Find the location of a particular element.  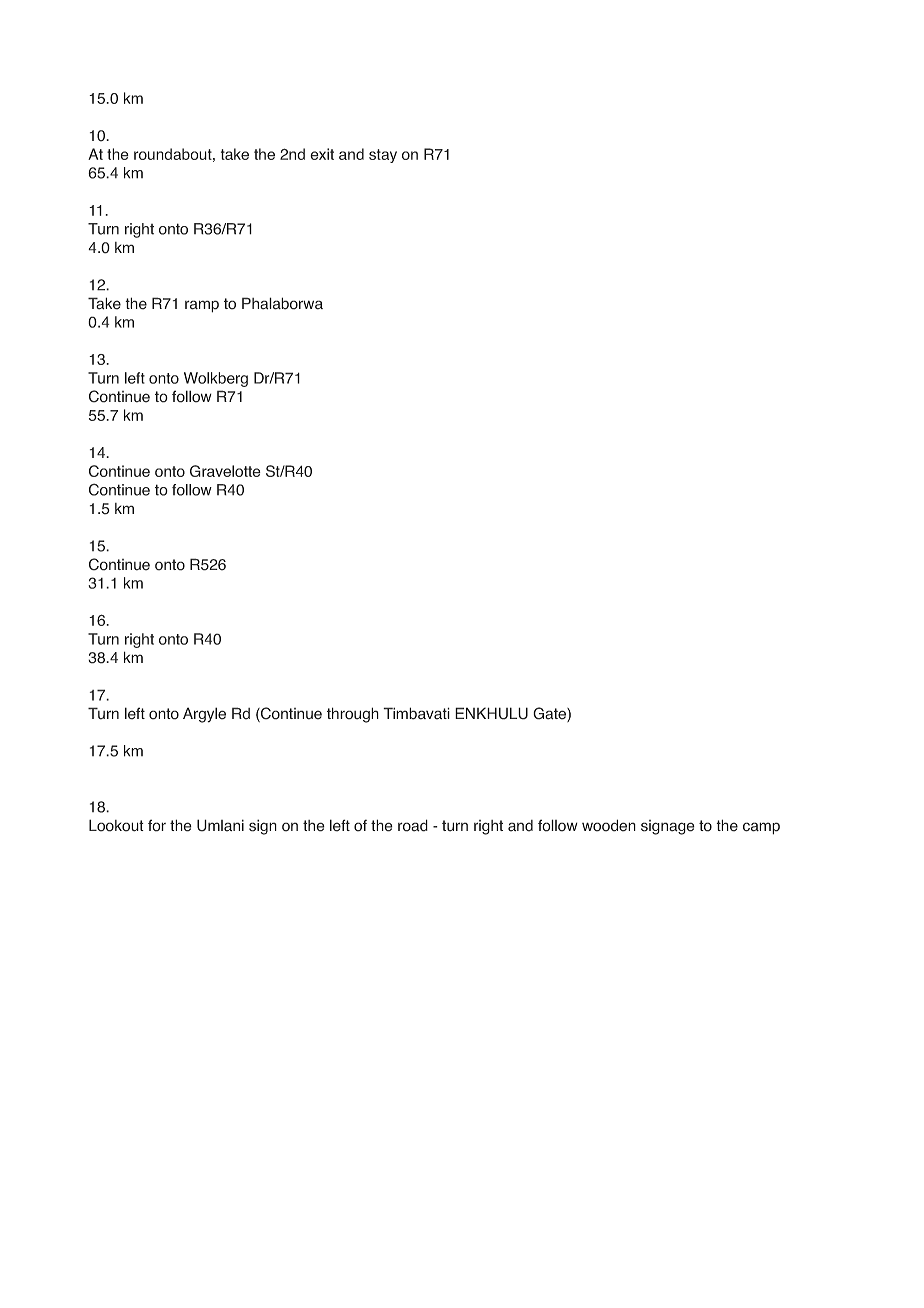

Argyle is located at coordinates (204, 715).
